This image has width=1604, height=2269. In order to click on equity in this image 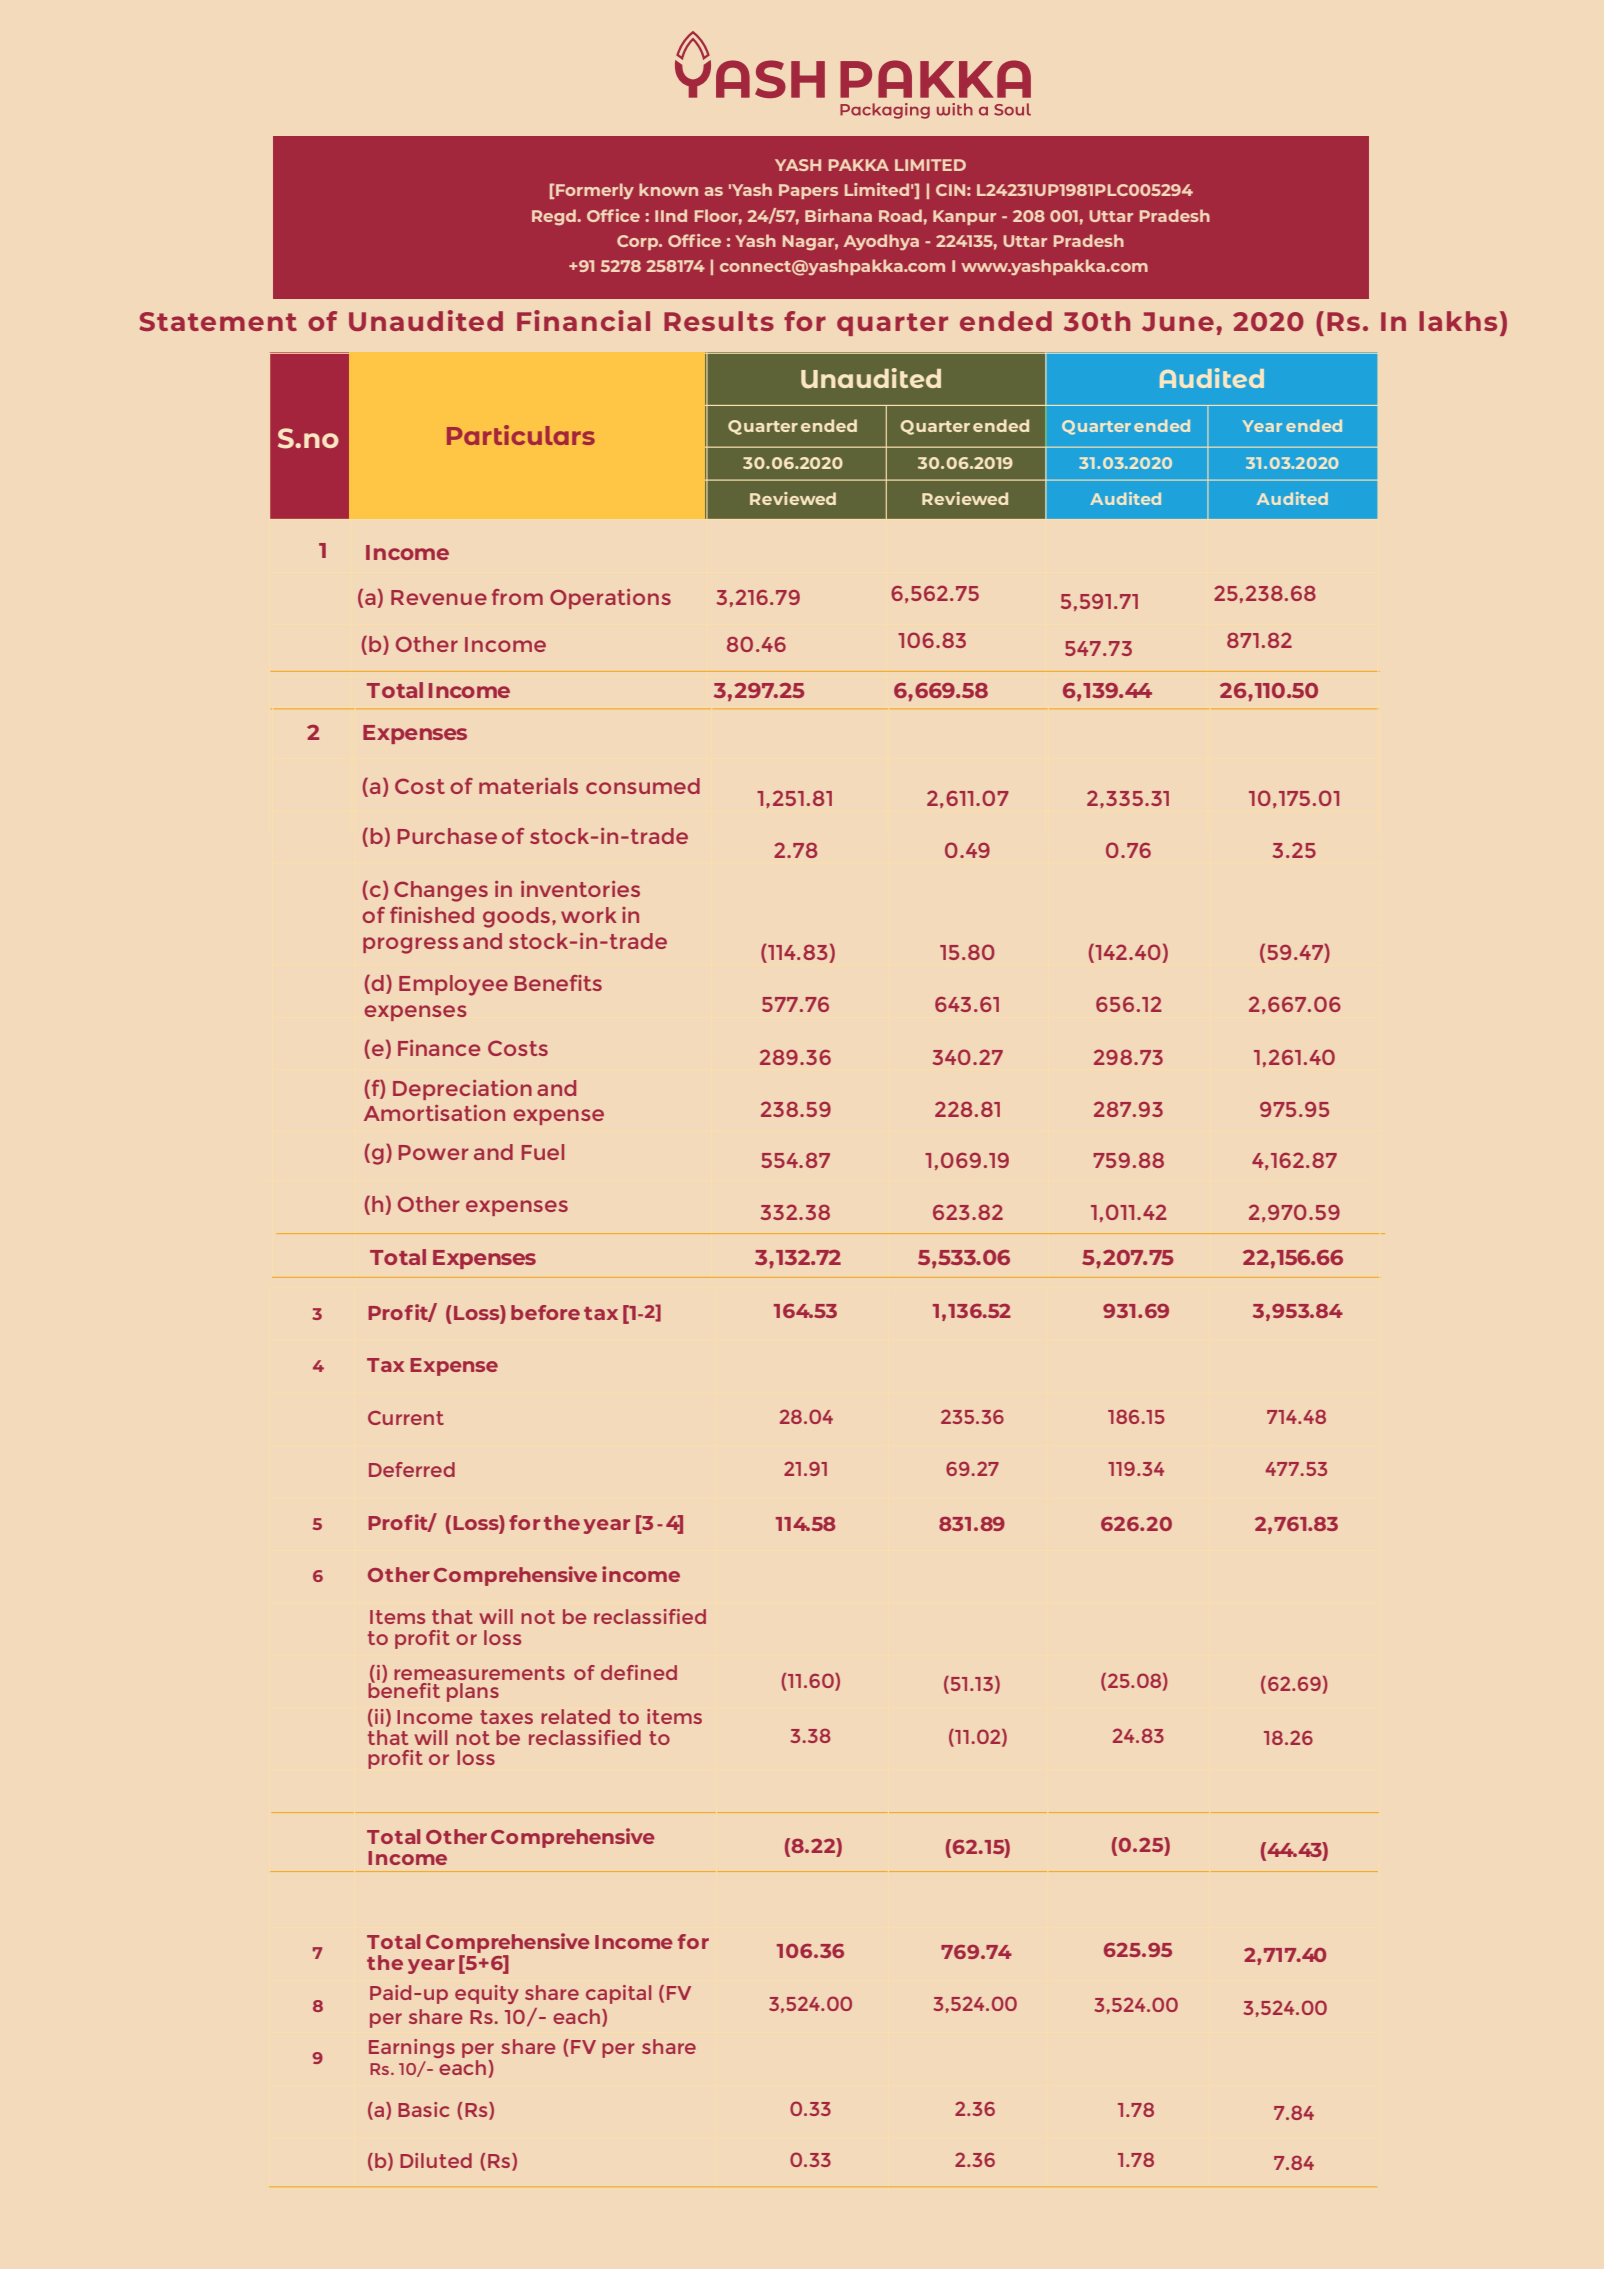, I will do `click(487, 1994)`.
